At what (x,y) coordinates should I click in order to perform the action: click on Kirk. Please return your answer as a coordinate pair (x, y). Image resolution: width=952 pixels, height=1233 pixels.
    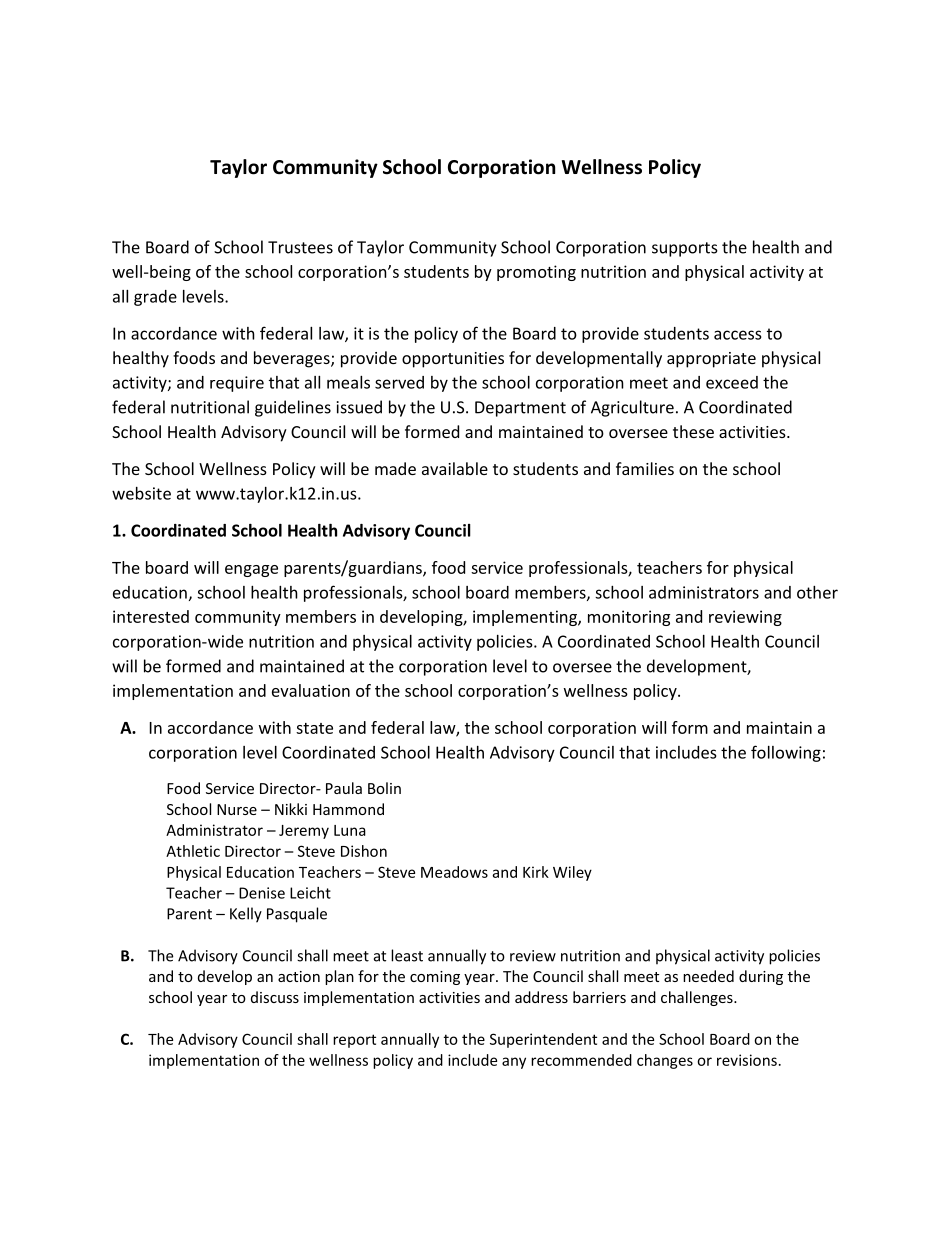
    Looking at the image, I should click on (536, 872).
